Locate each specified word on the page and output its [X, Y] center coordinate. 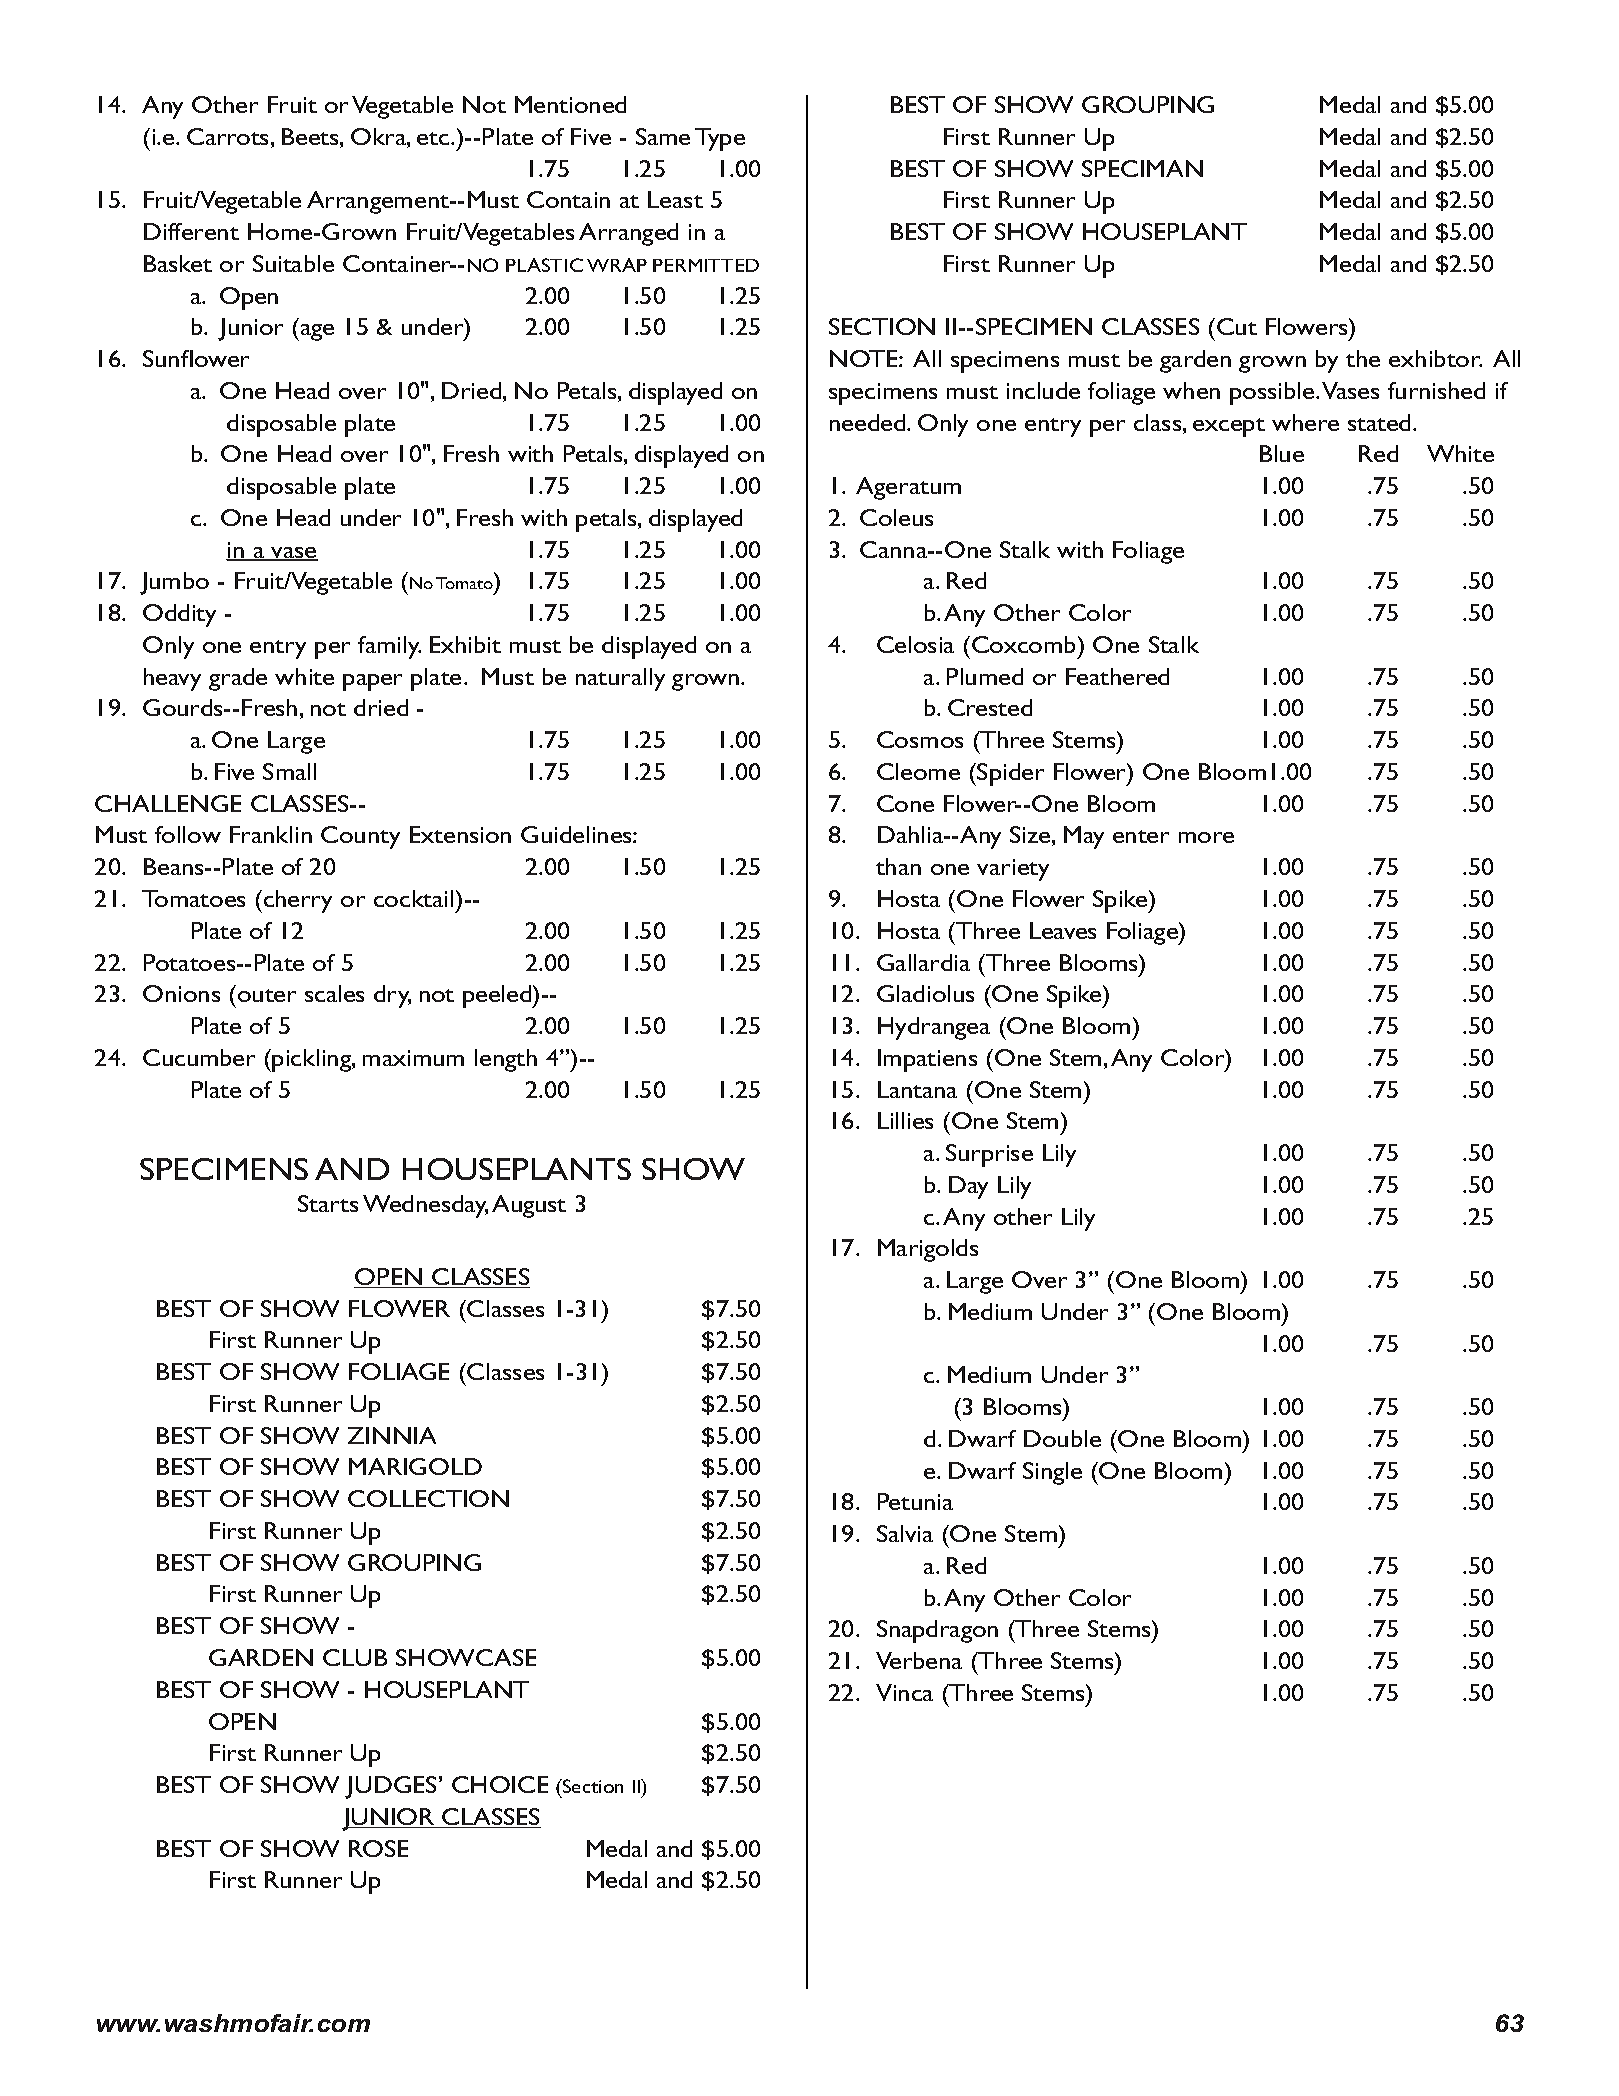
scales [334, 993]
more [1206, 837]
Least [675, 199]
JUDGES [392, 1787]
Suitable [293, 263]
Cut [1237, 326]
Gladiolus [925, 993]
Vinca [904, 1692]
